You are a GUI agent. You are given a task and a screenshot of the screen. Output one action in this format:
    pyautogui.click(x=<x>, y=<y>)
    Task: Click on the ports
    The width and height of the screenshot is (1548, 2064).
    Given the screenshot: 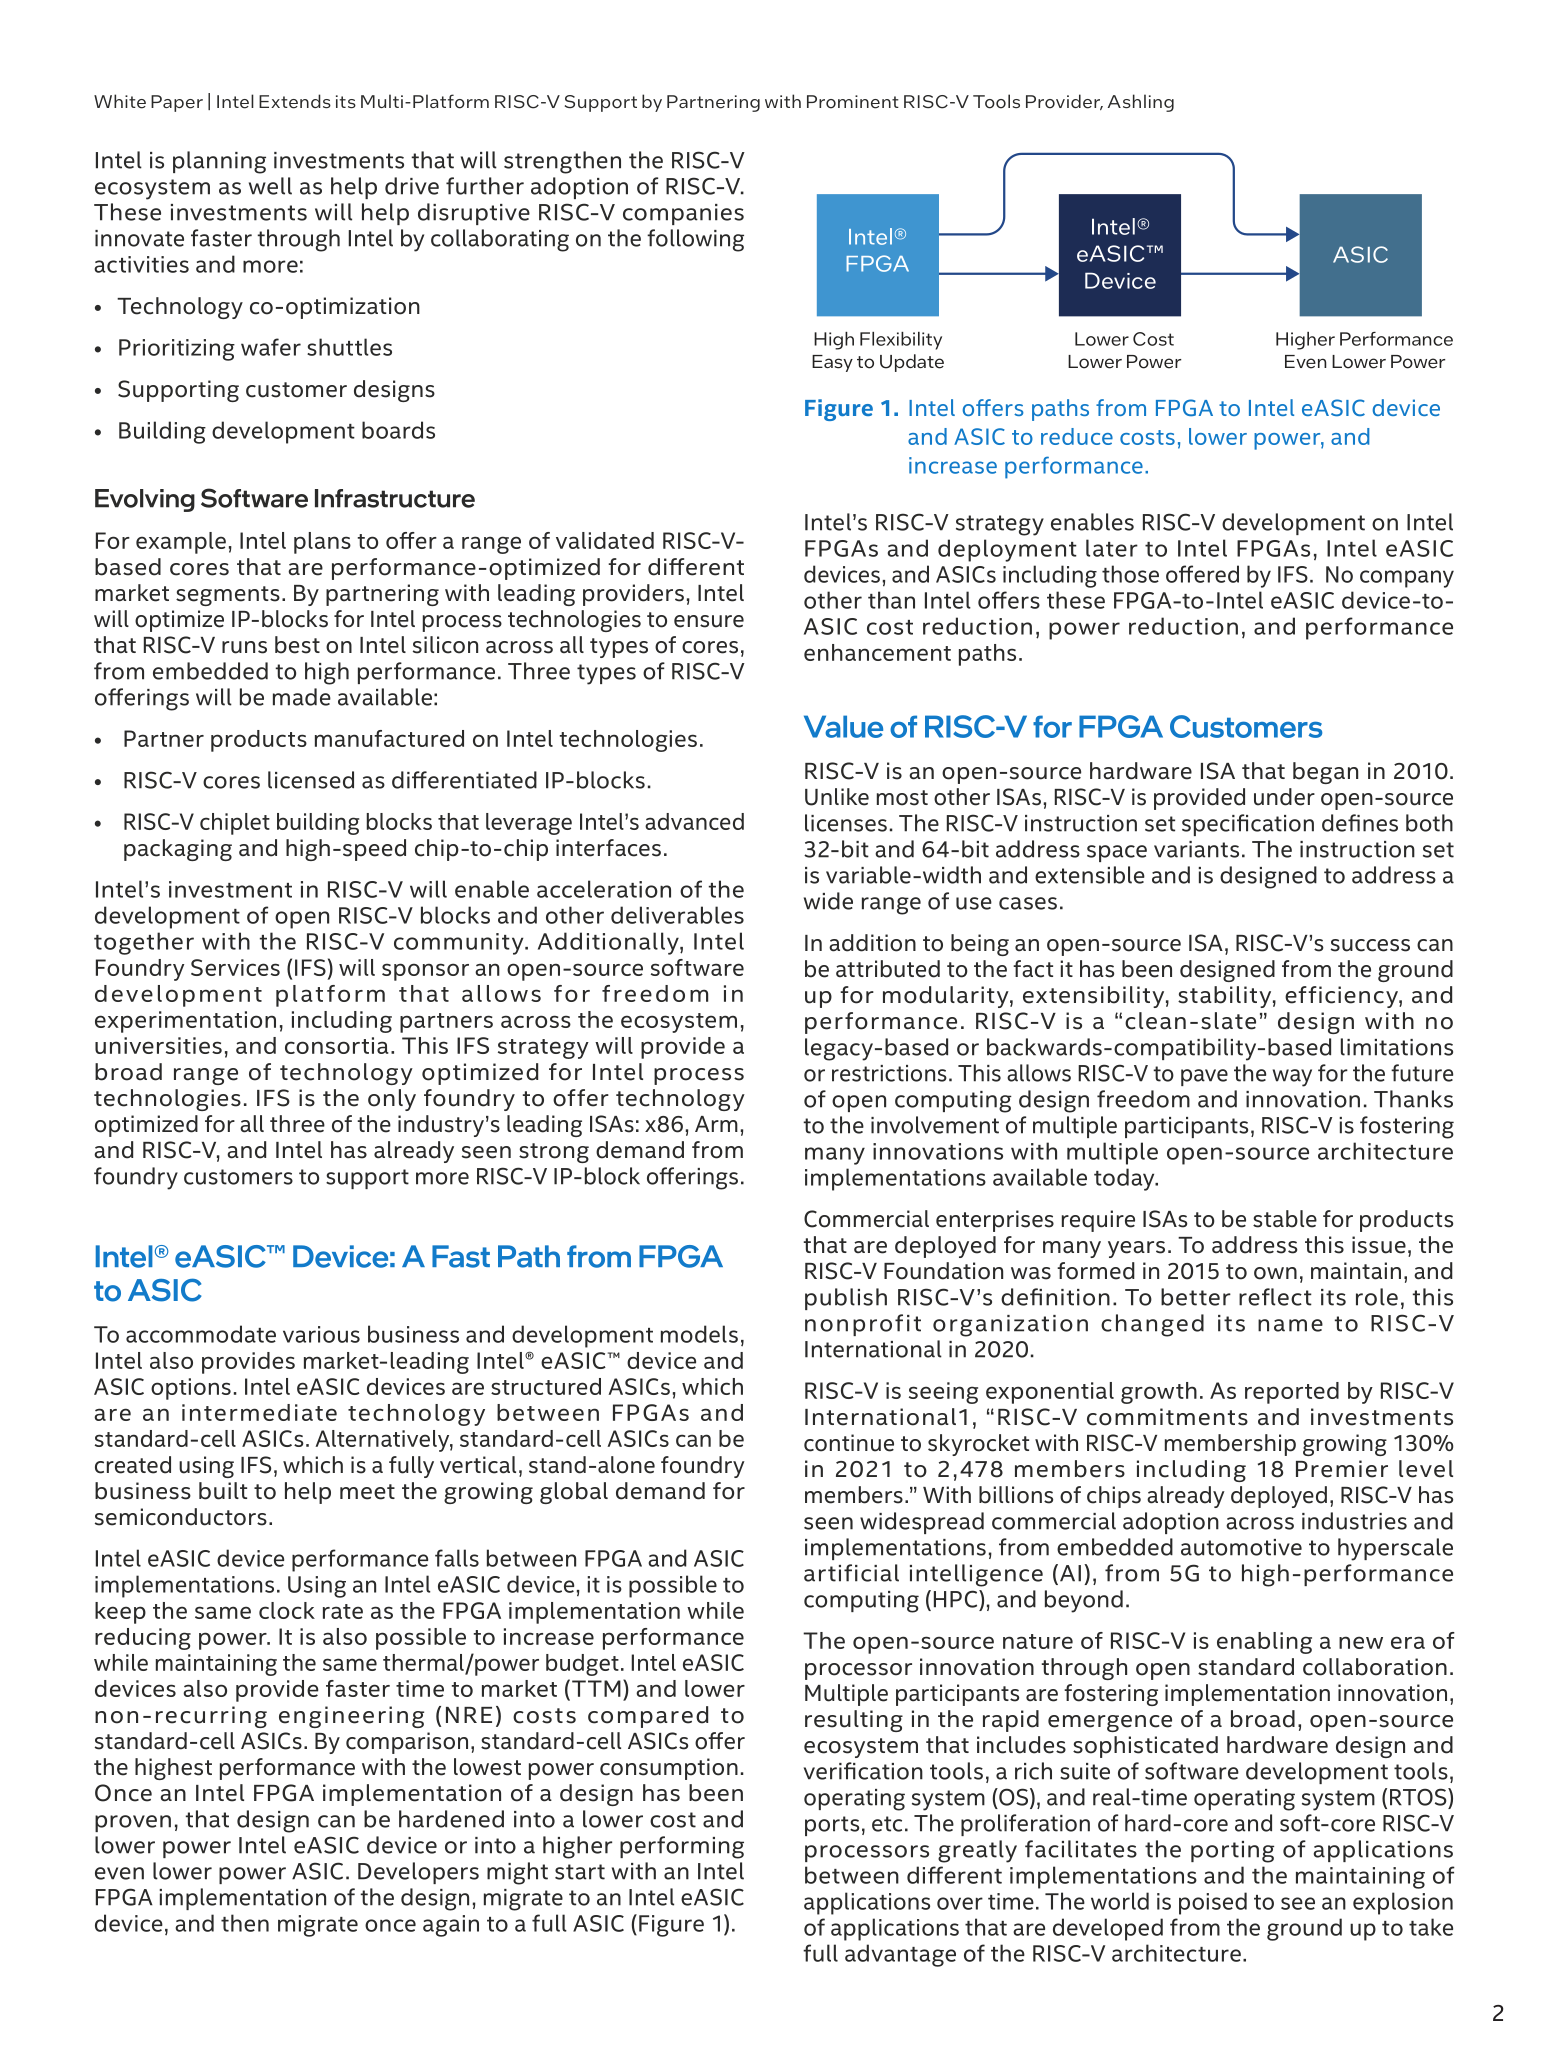 What is the action you would take?
    pyautogui.click(x=832, y=1826)
